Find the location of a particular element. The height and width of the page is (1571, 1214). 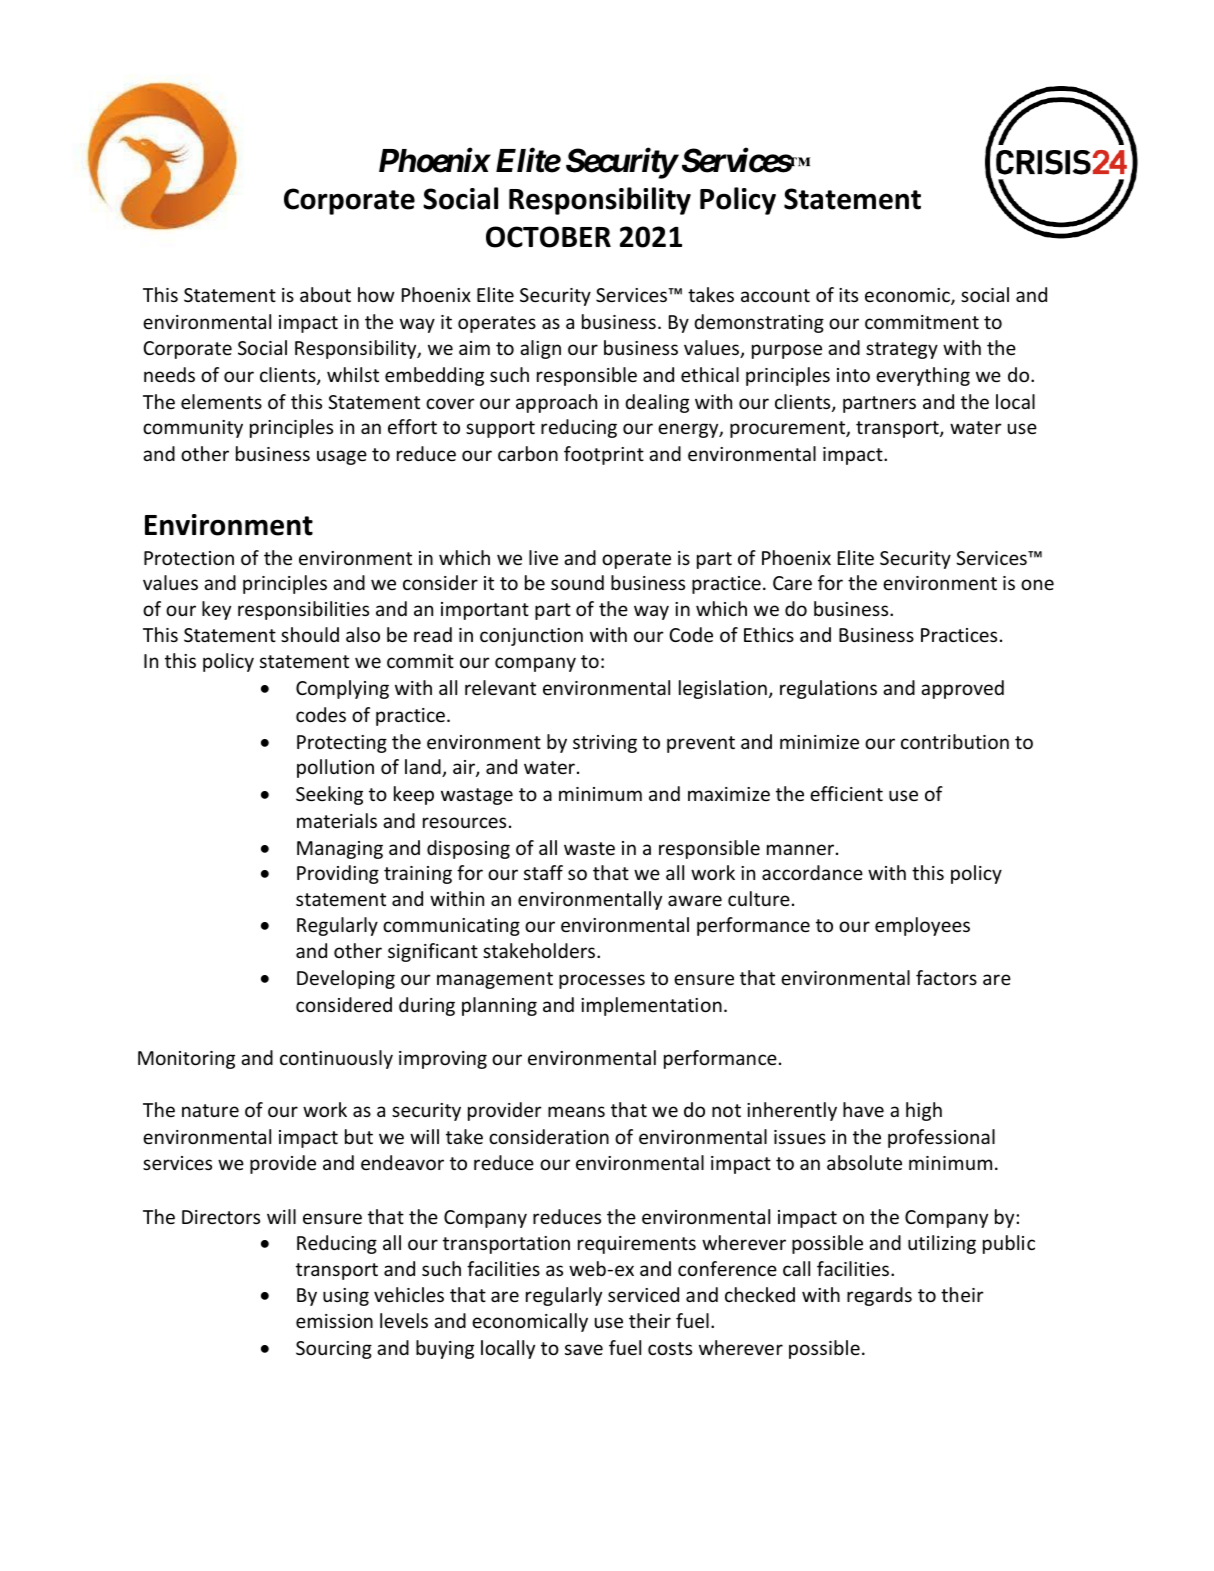

about is located at coordinates (325, 294).
